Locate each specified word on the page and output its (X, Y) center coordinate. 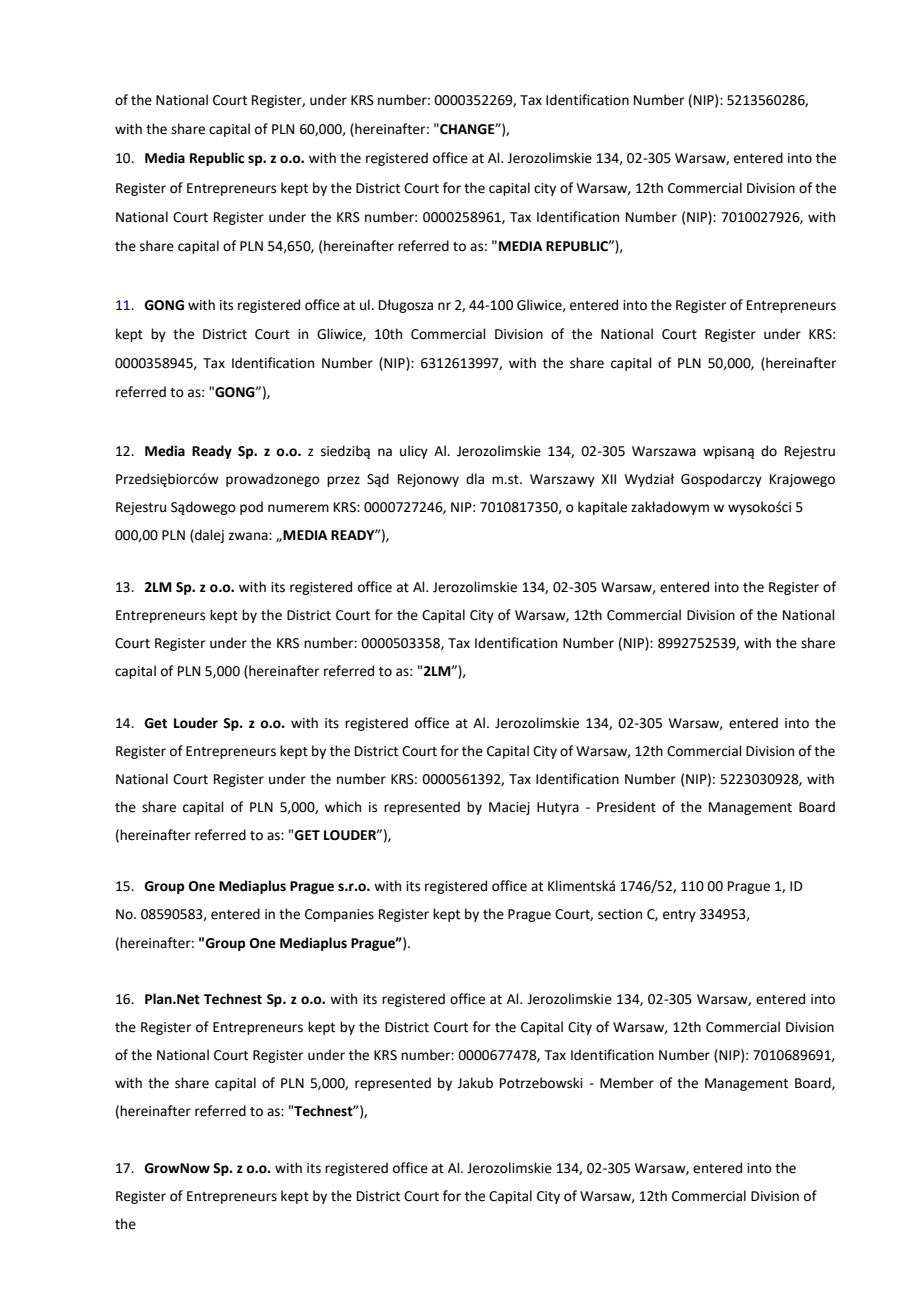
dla (475, 479)
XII (608, 479)
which (343, 807)
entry (679, 916)
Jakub (475, 1083)
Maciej (509, 808)
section (620, 914)
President (626, 807)
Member (627, 1083)
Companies (339, 915)
